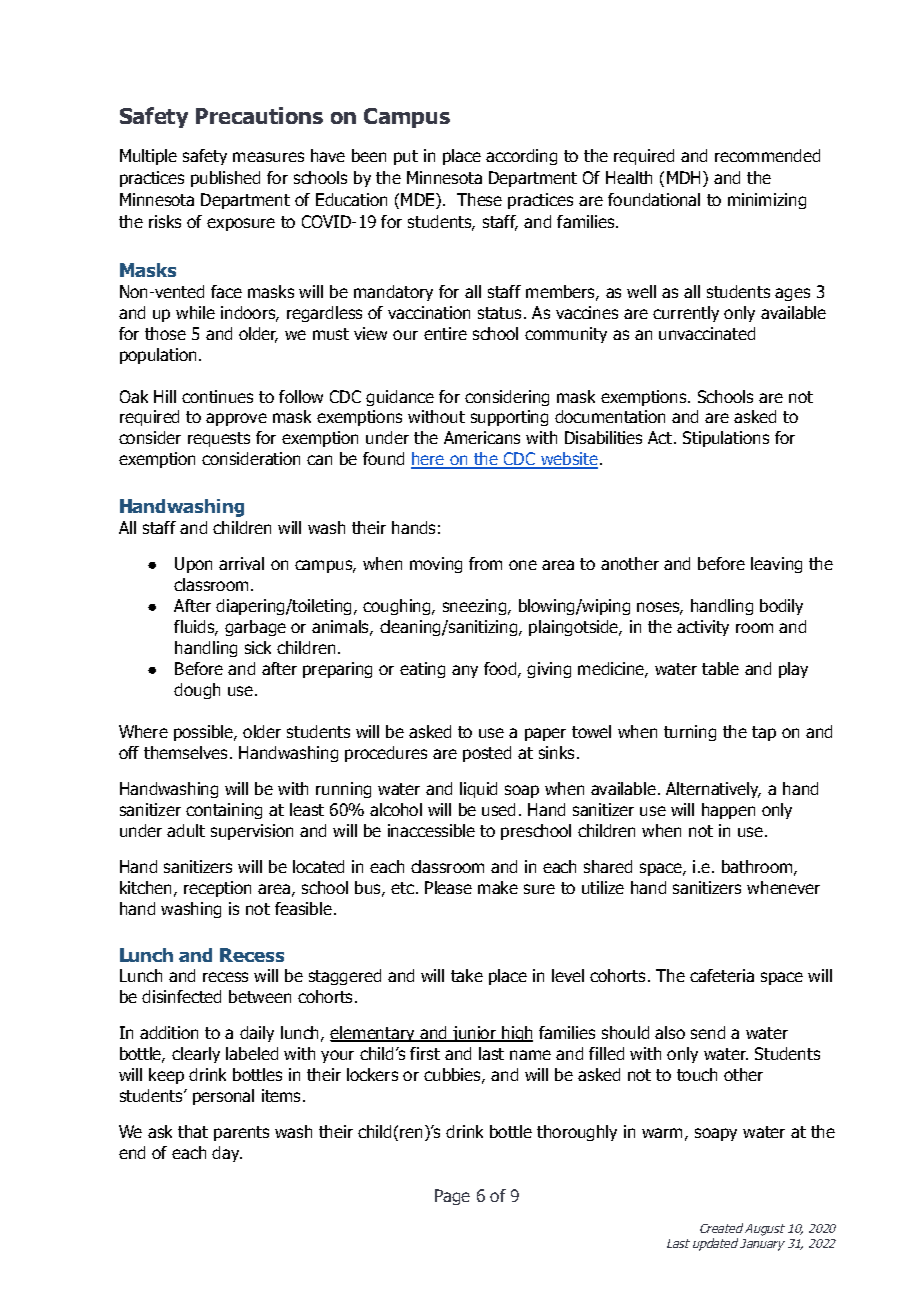  Describe the element at coordinates (227, 1154) in the screenshot. I see `day` at that location.
